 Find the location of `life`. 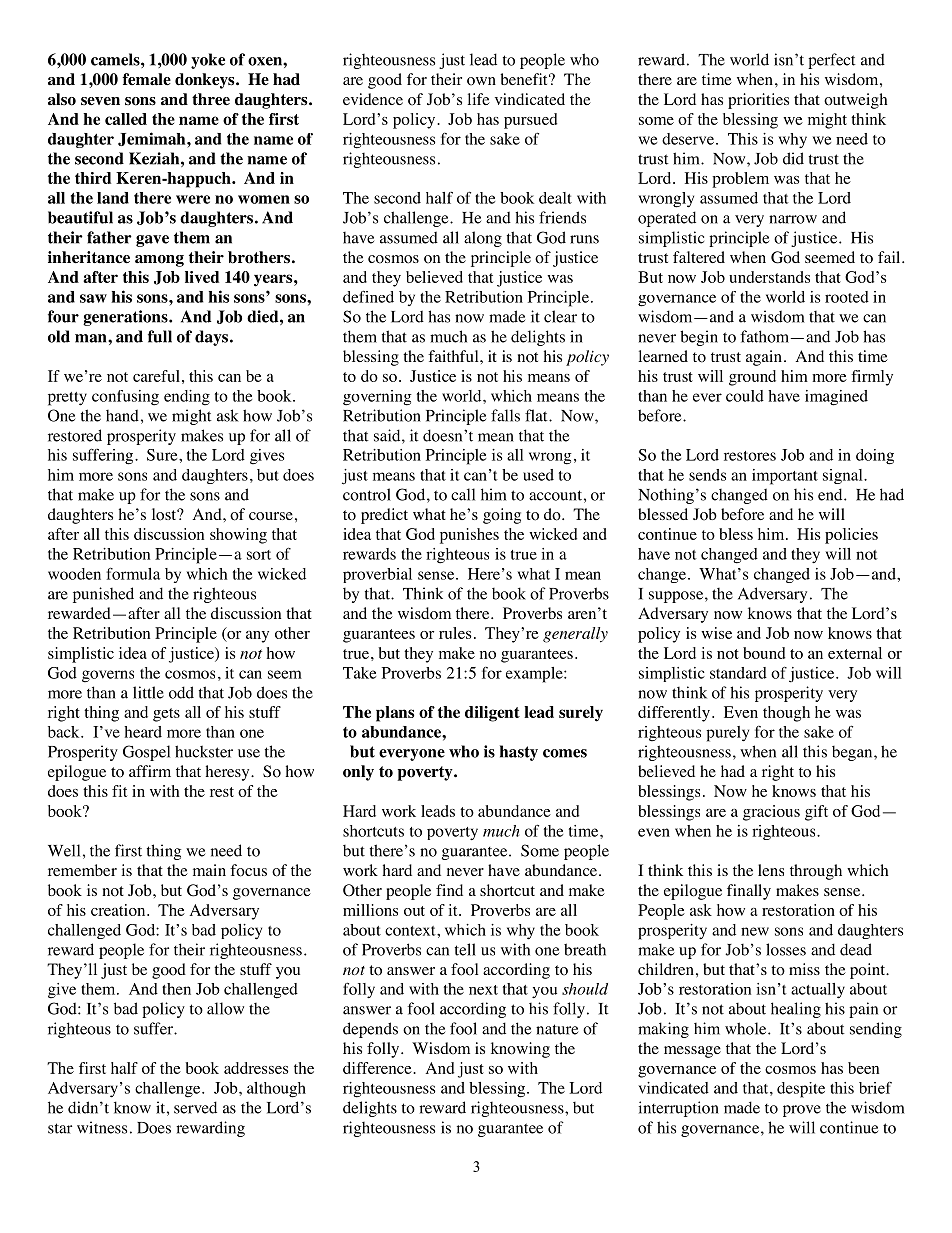

life is located at coordinates (479, 99).
